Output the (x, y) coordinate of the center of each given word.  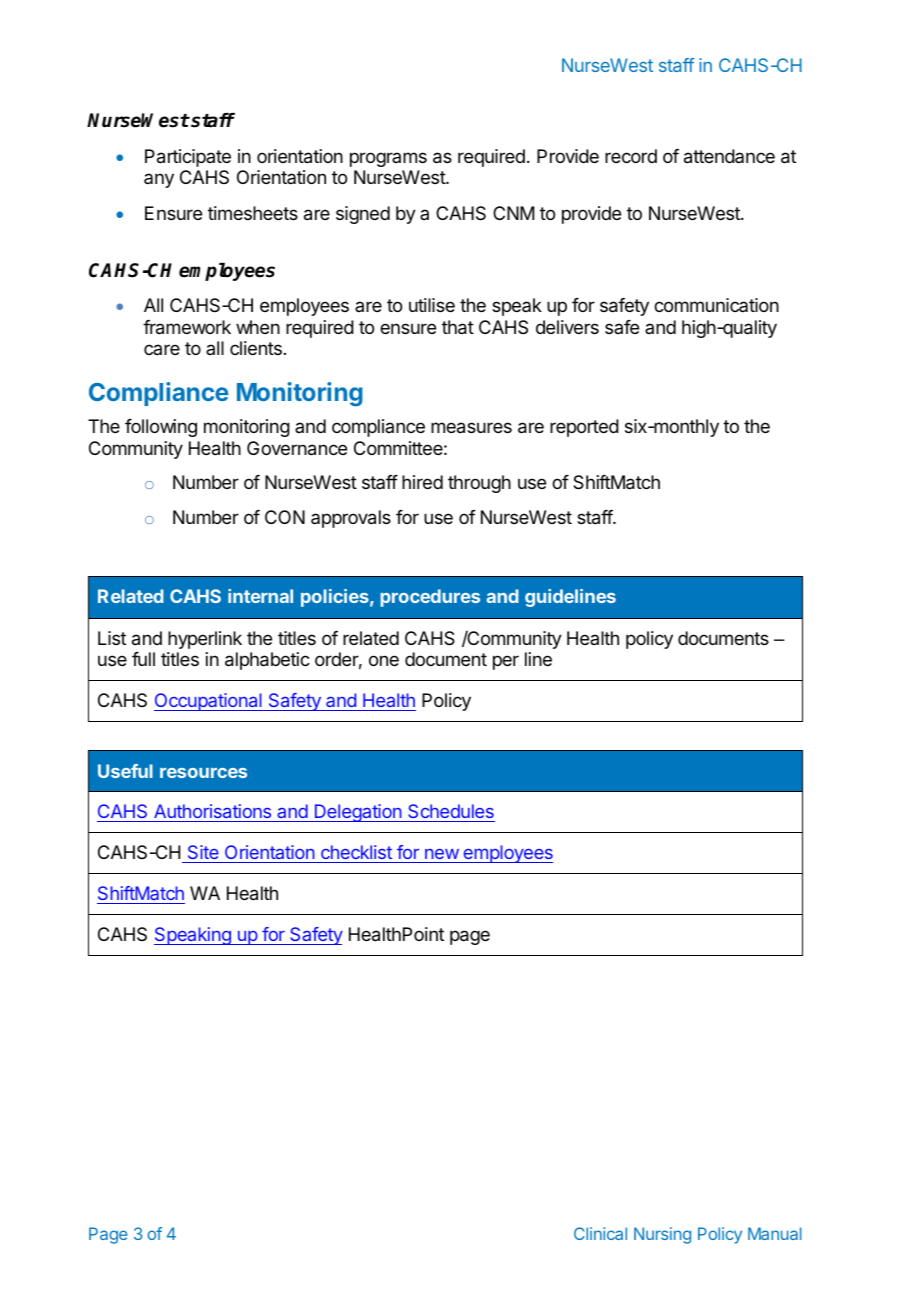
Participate (188, 158)
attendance (729, 156)
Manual (775, 1233)
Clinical (600, 1233)
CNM (513, 213)
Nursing (662, 1235)
